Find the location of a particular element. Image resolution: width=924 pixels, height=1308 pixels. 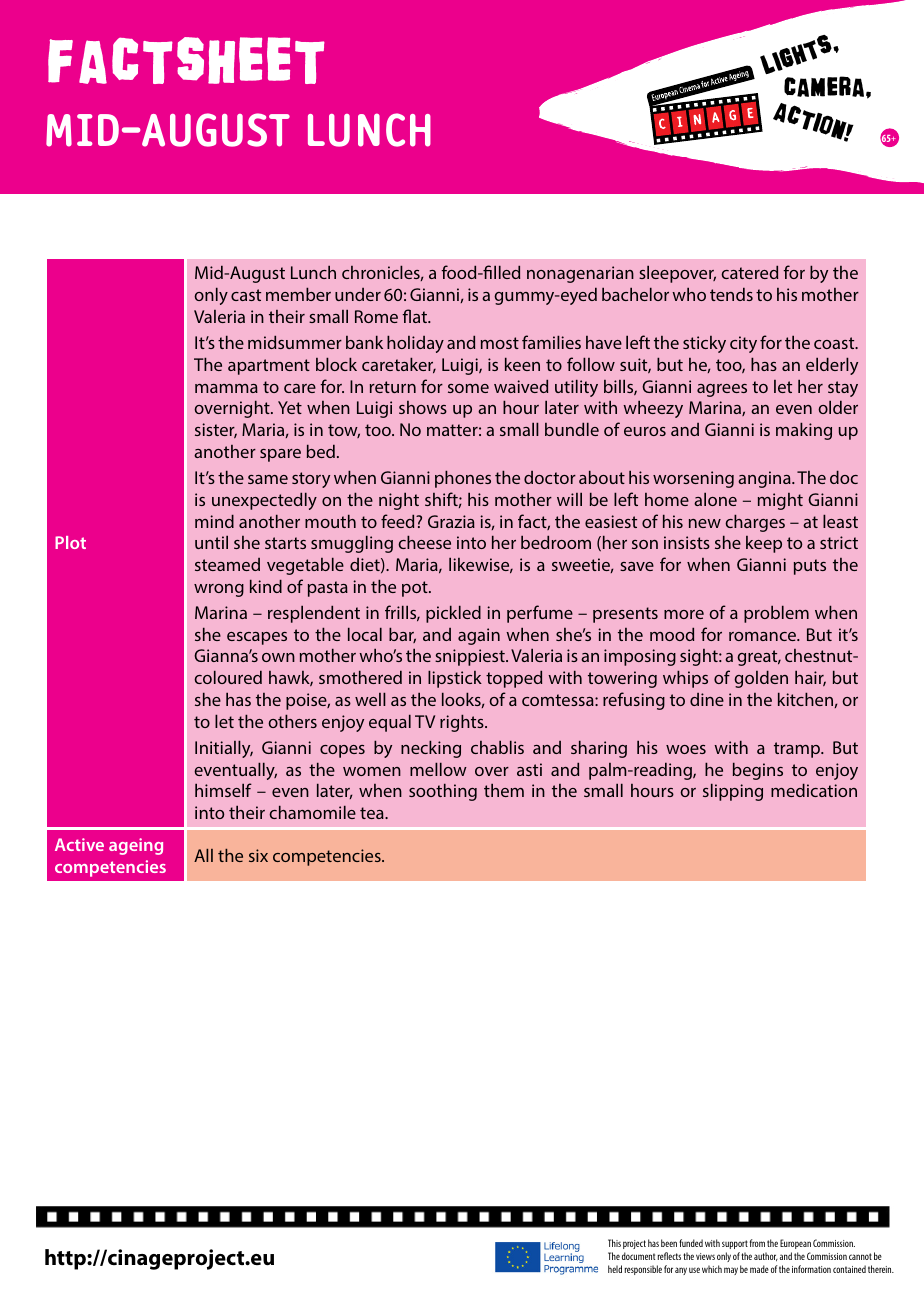

problem is located at coordinates (776, 614).
